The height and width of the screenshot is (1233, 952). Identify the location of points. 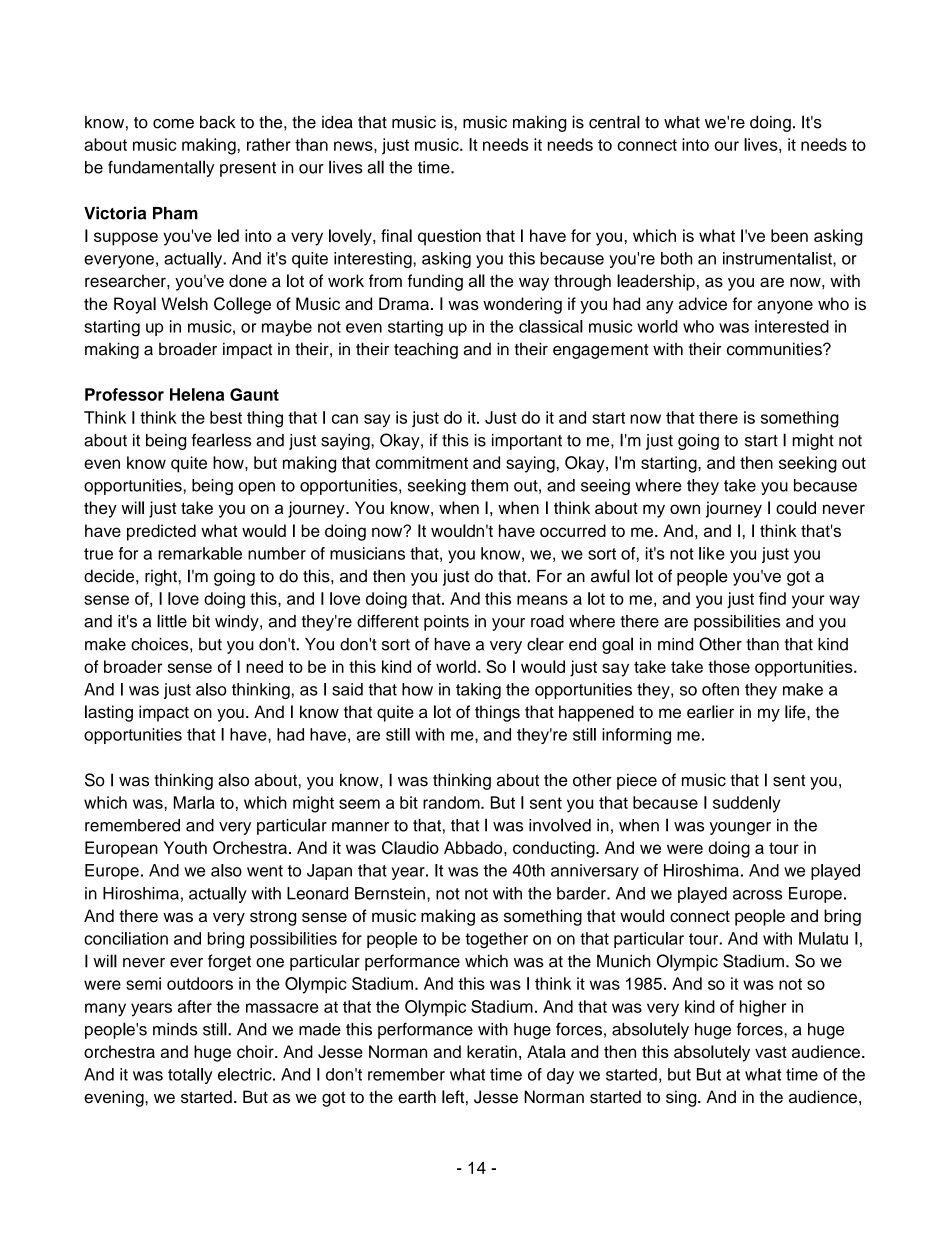
(446, 623).
